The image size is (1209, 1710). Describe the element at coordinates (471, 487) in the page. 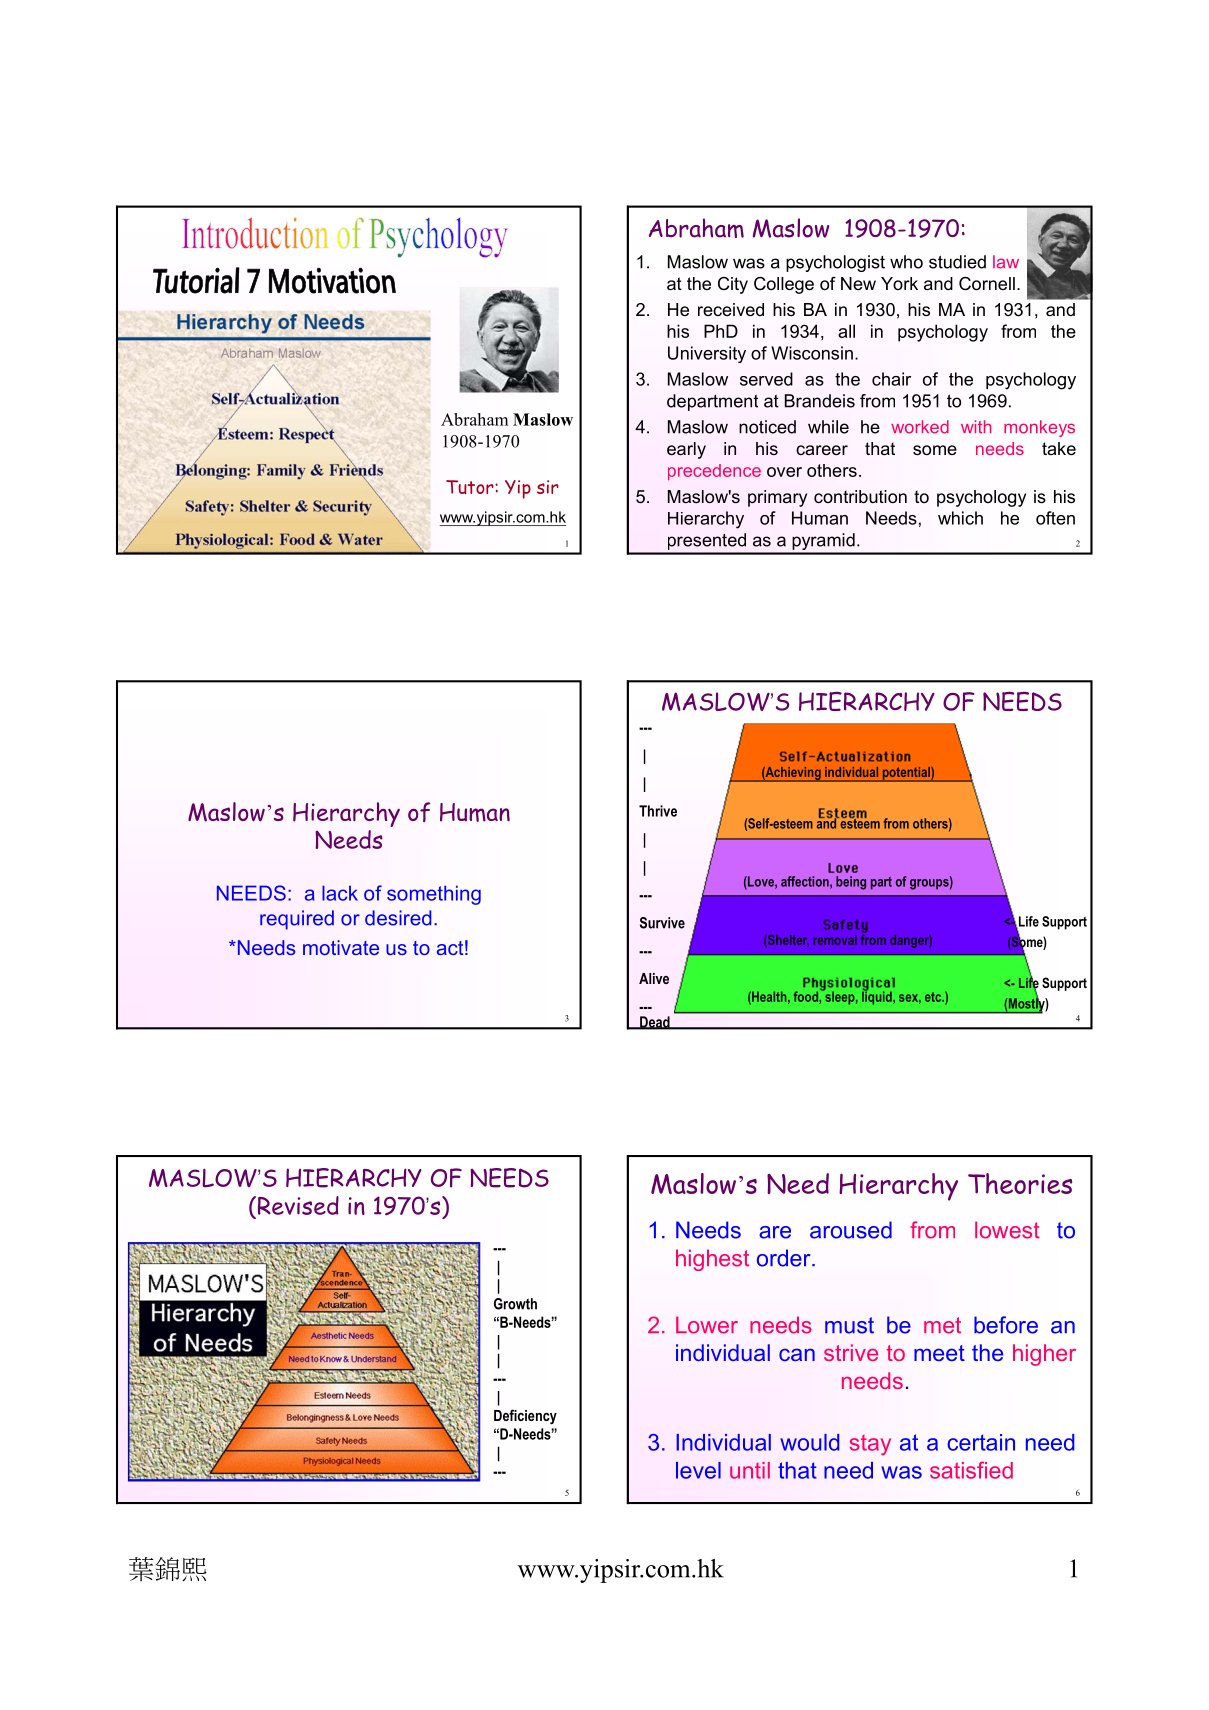

I see `Tutor` at that location.
